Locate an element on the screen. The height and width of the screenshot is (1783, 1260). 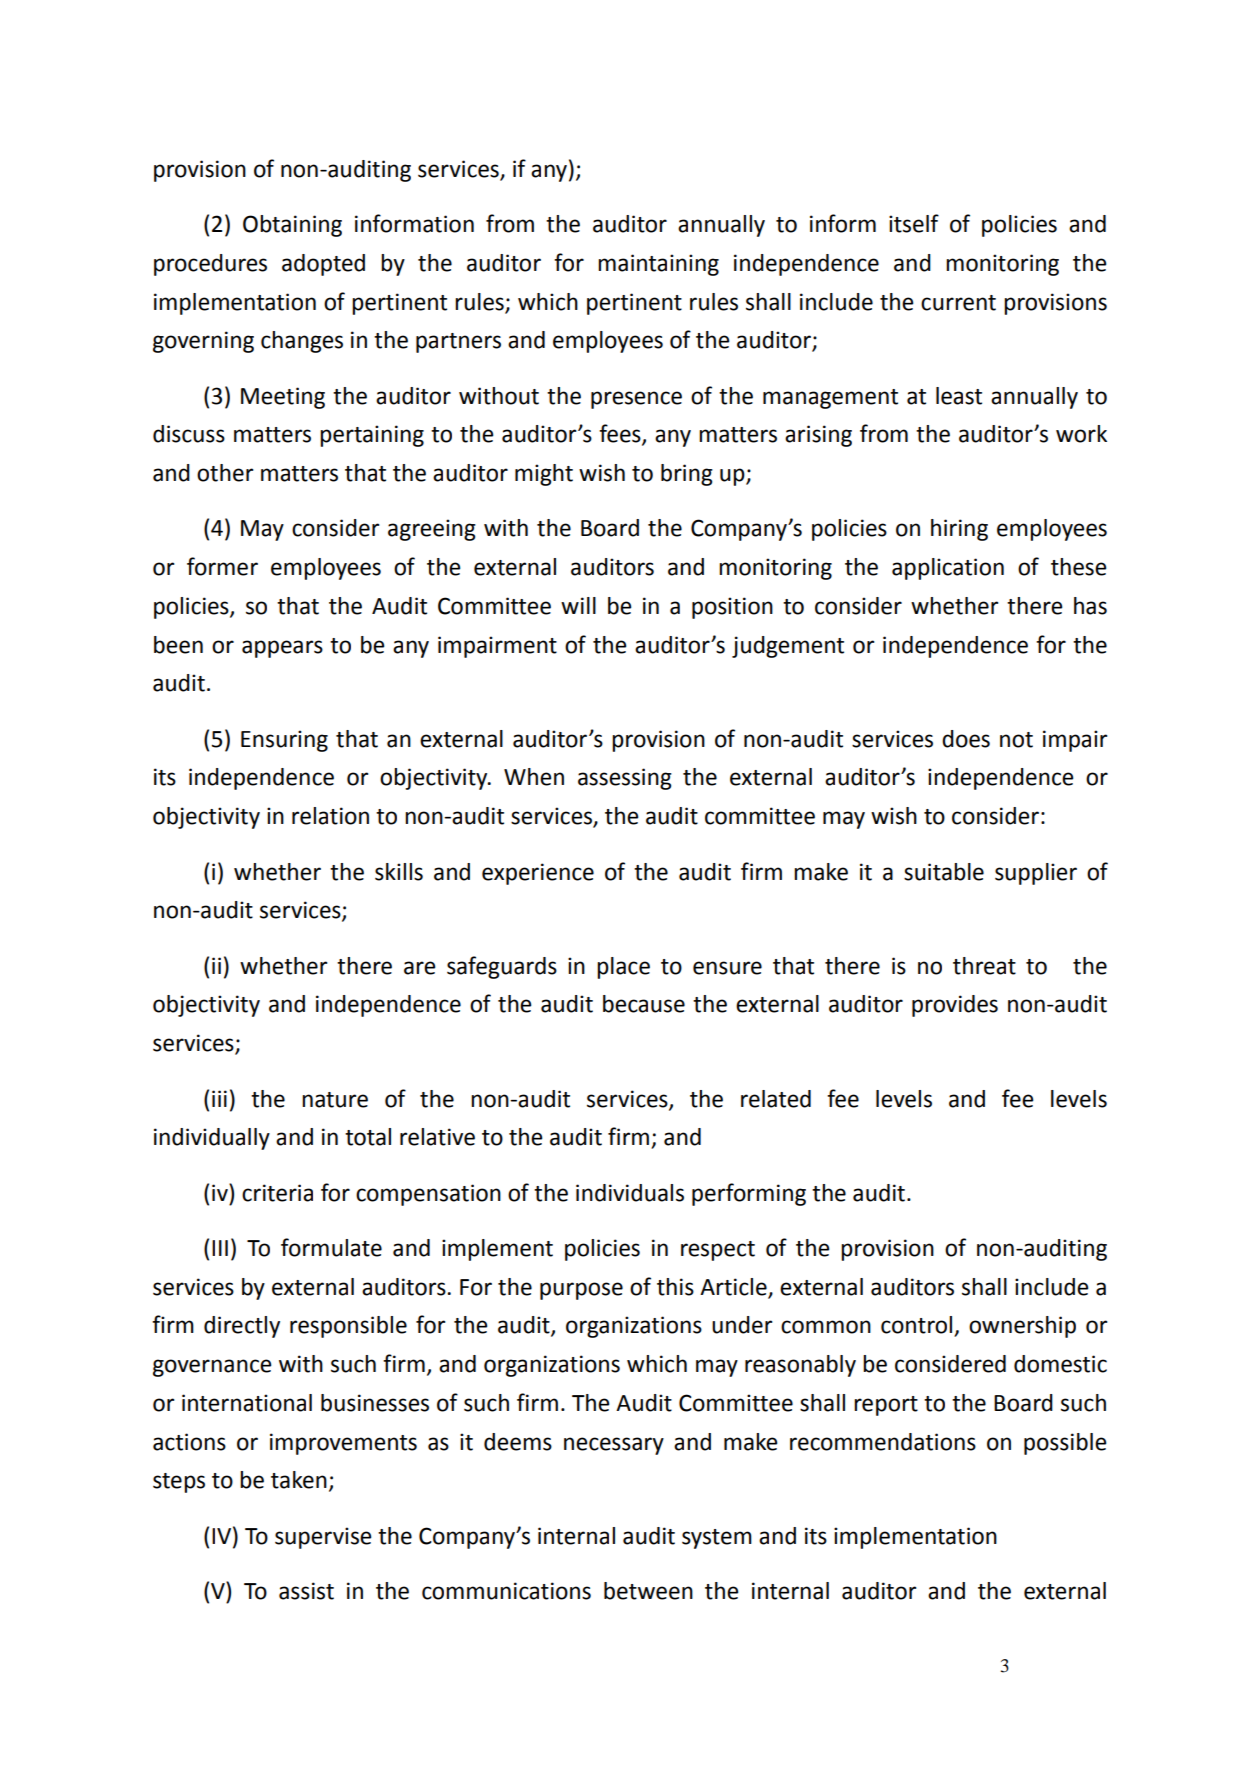
provides is located at coordinates (955, 1006).
